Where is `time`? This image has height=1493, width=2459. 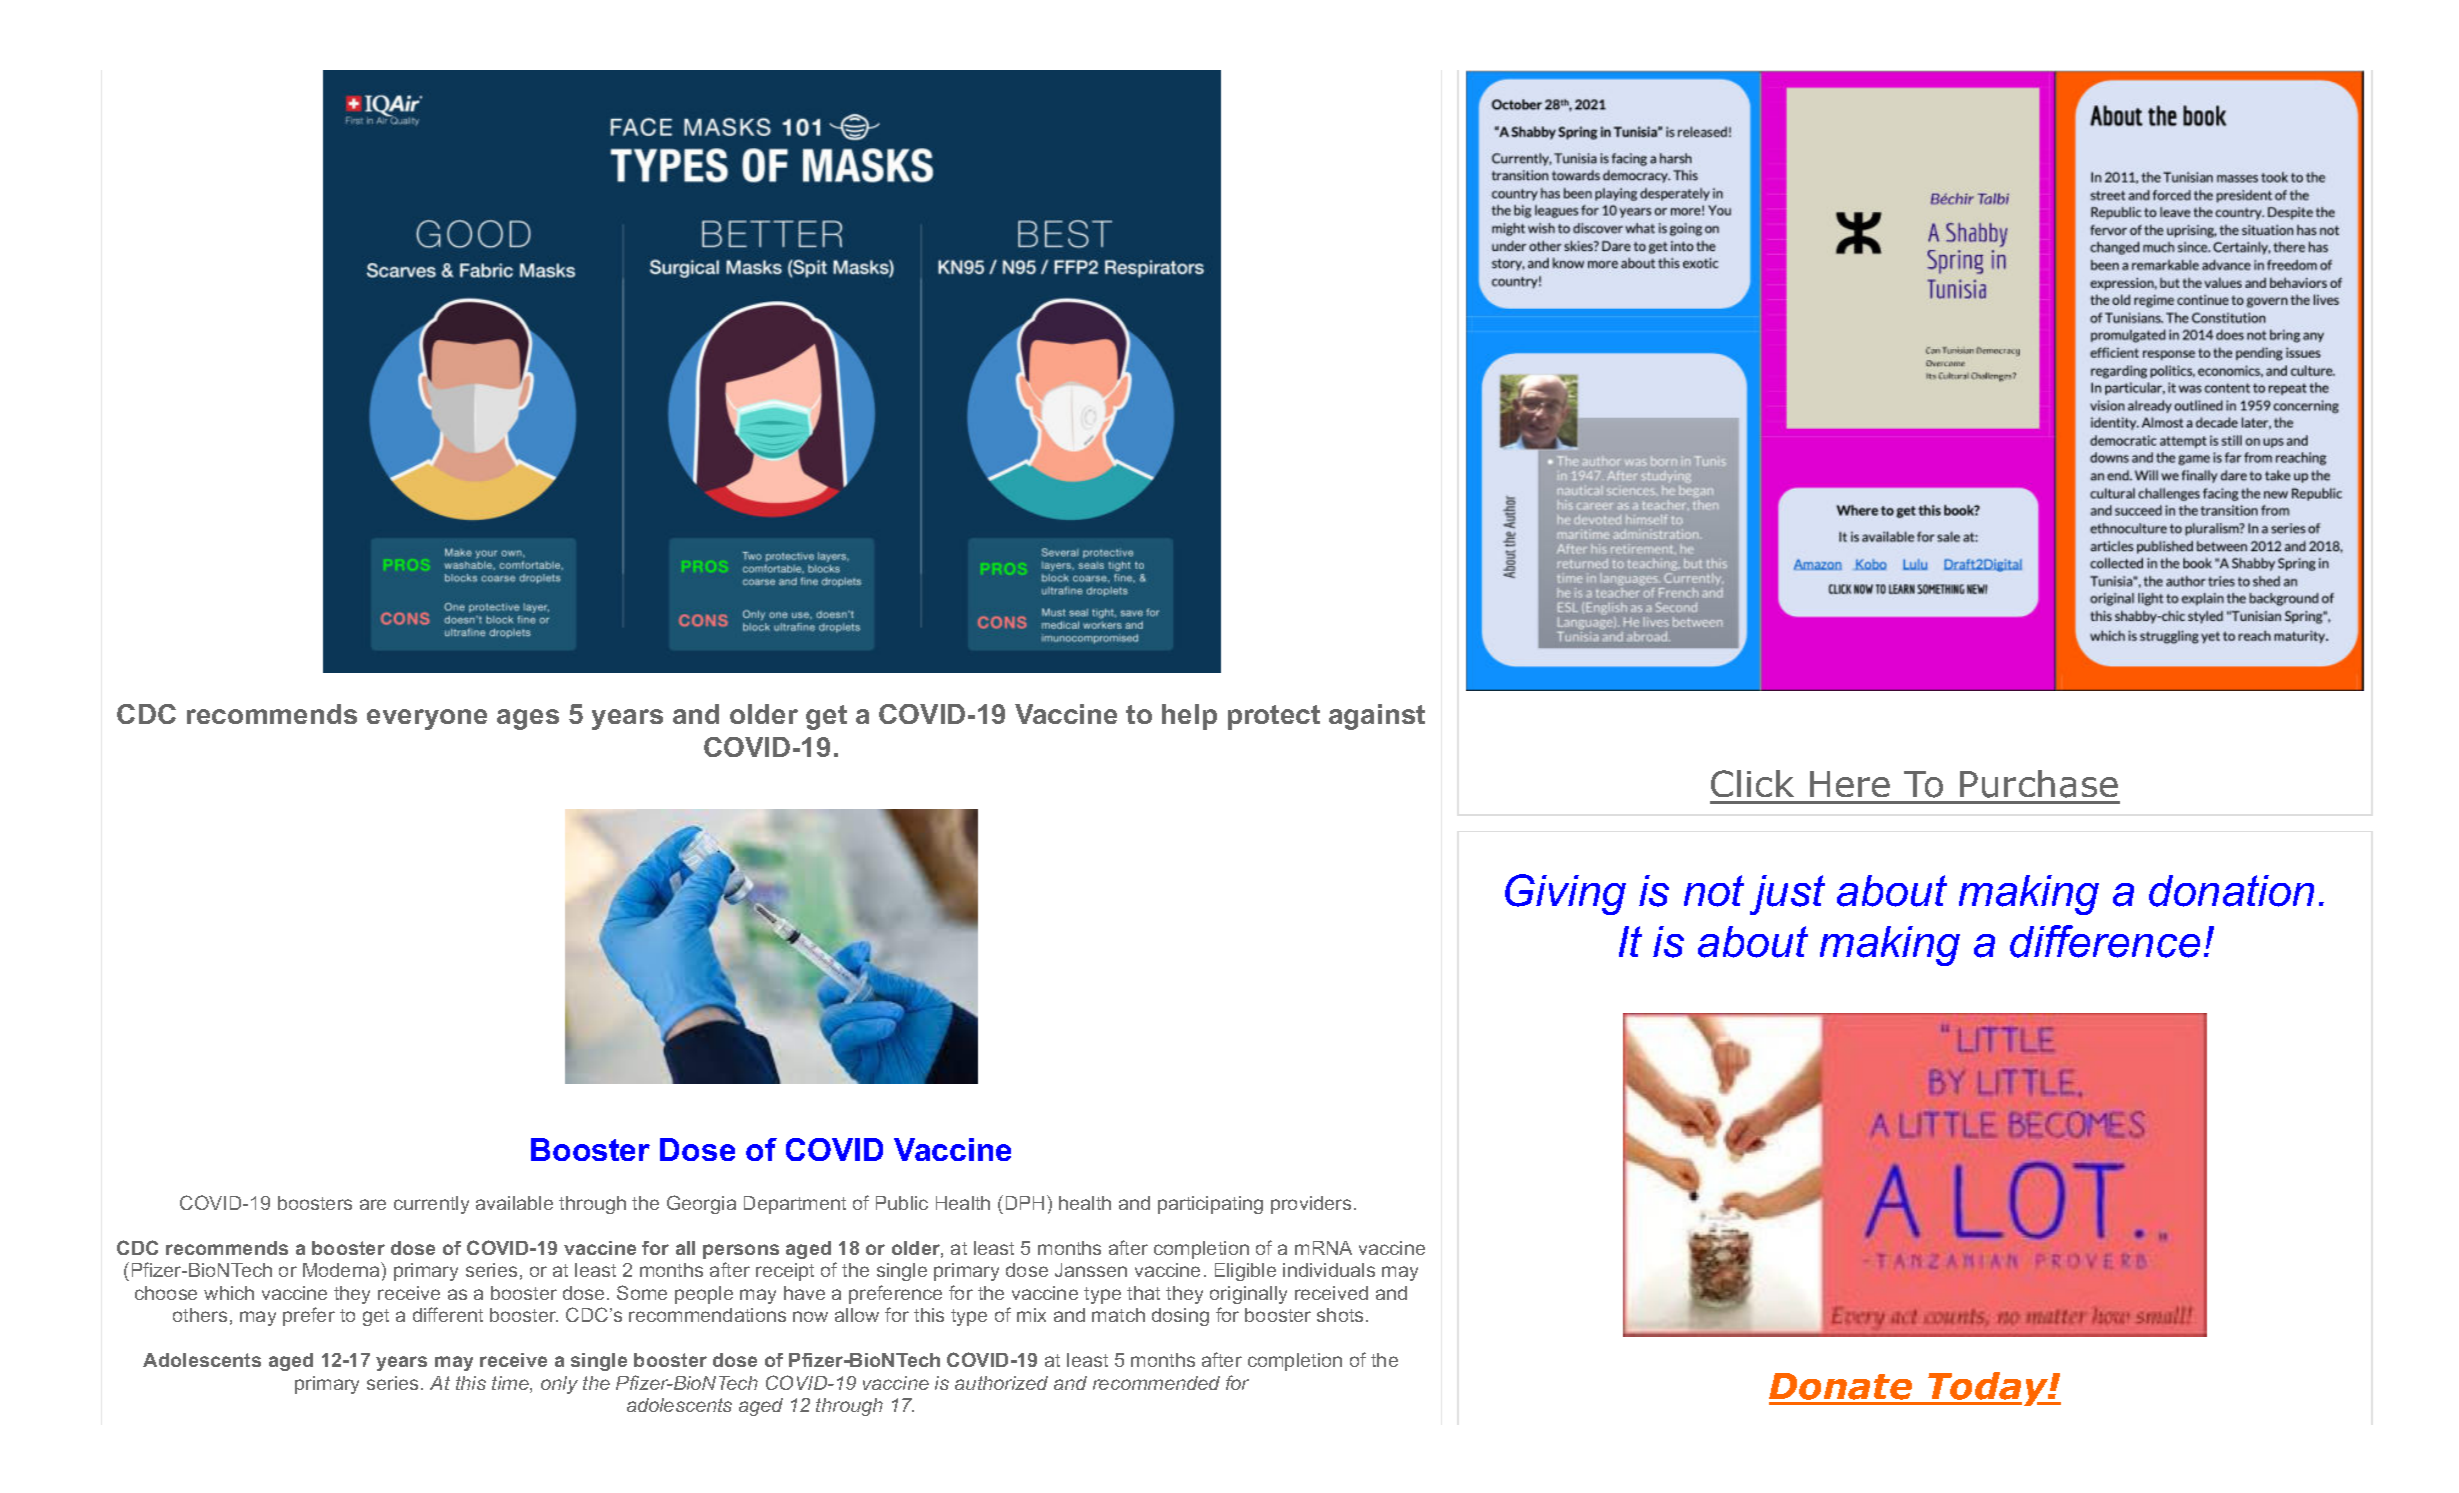 time is located at coordinates (511, 1384).
